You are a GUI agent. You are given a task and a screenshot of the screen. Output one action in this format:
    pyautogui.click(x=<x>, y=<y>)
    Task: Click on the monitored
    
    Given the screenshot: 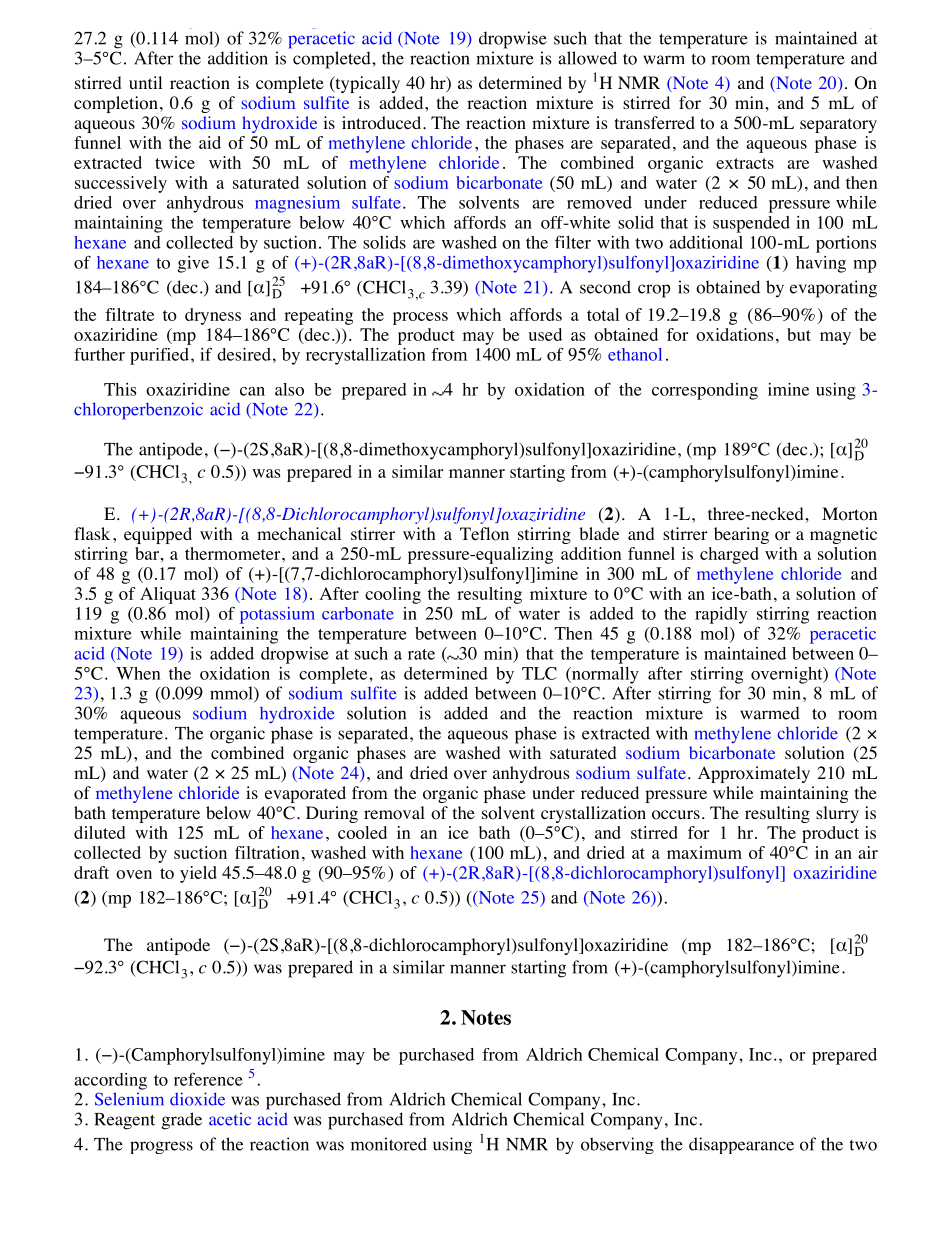 What is the action you would take?
    pyautogui.click(x=389, y=1144)
